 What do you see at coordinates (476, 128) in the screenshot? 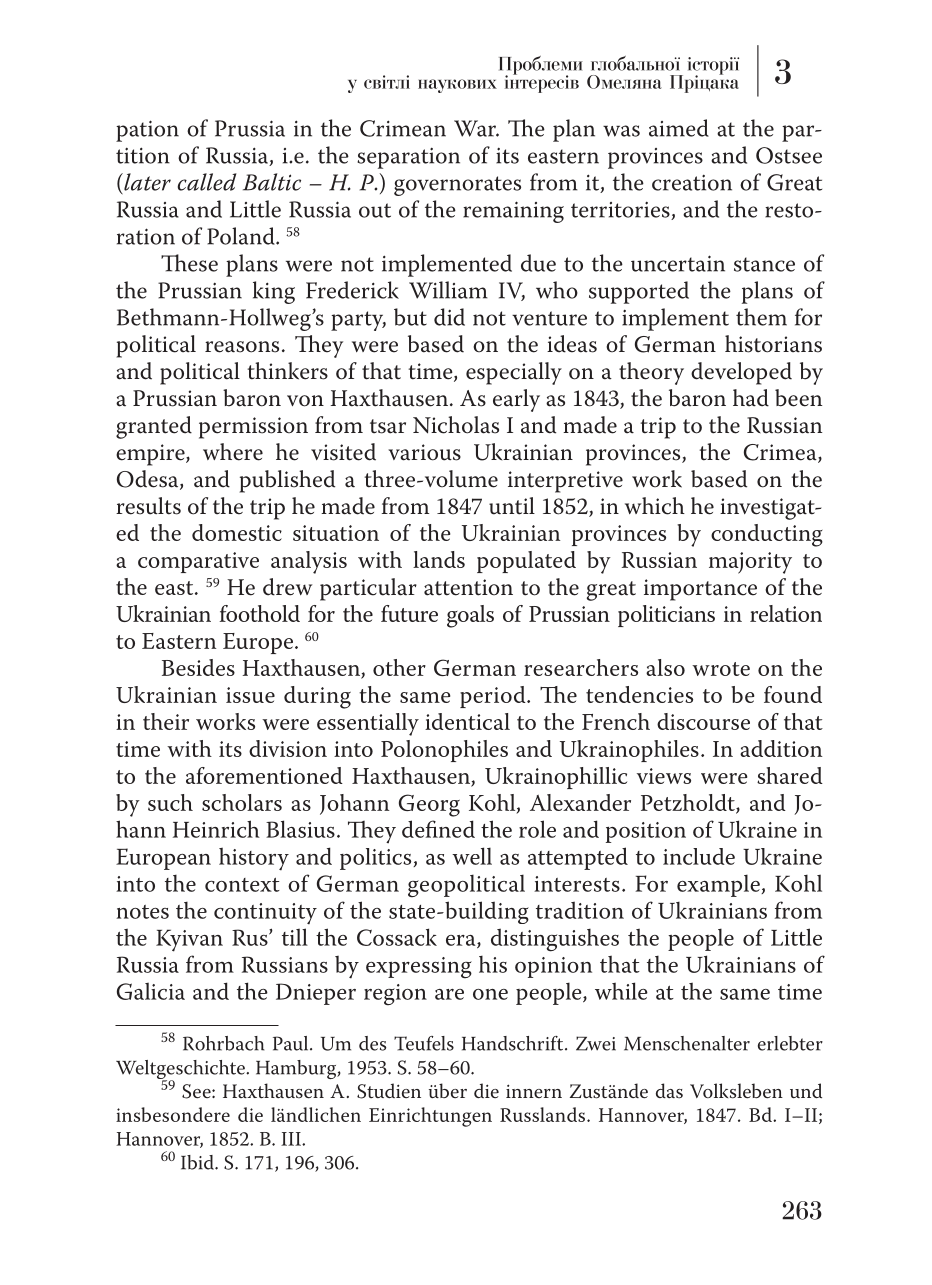
I see `War` at bounding box center [476, 128].
